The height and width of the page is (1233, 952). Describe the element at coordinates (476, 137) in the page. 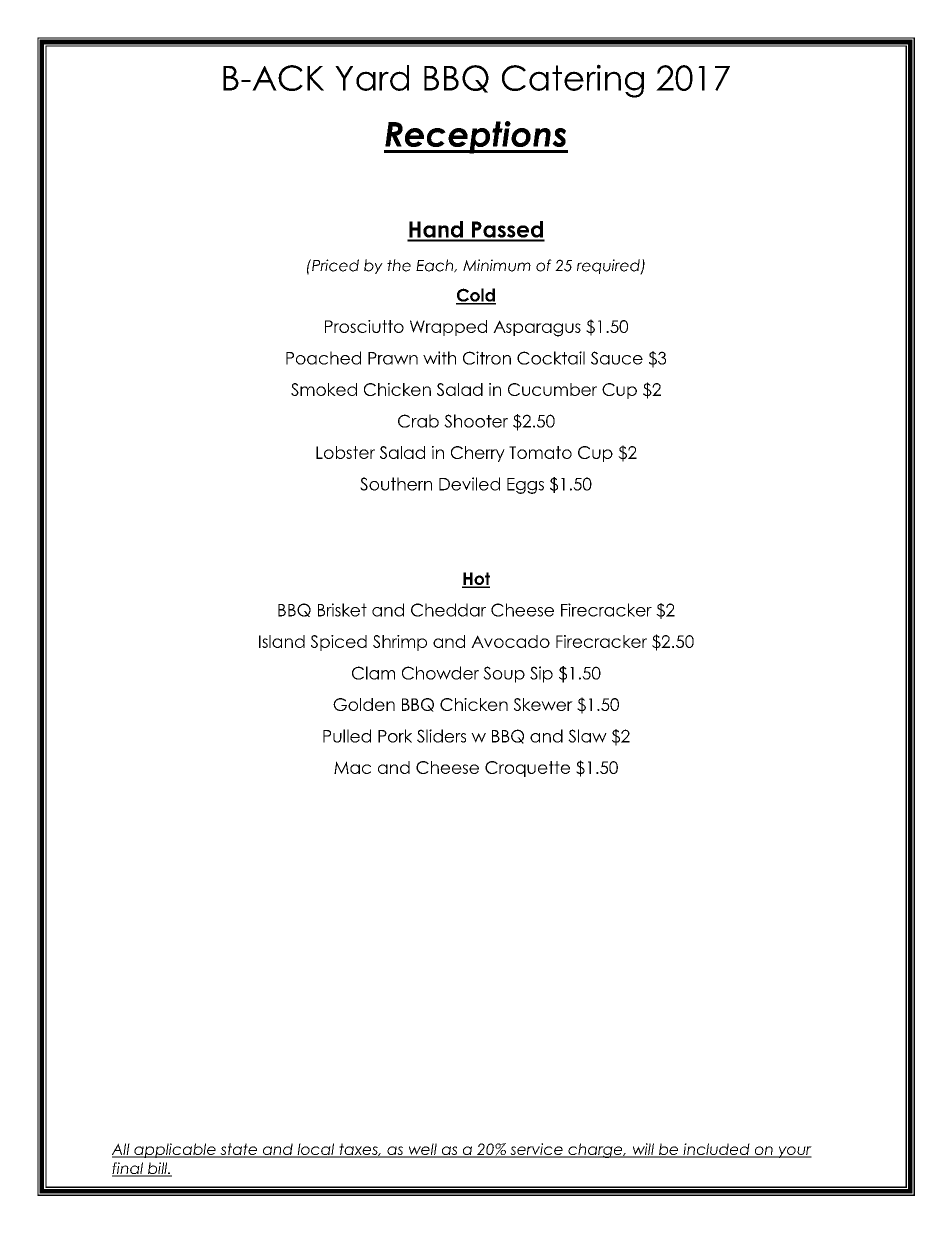

I see `Receptions` at that location.
